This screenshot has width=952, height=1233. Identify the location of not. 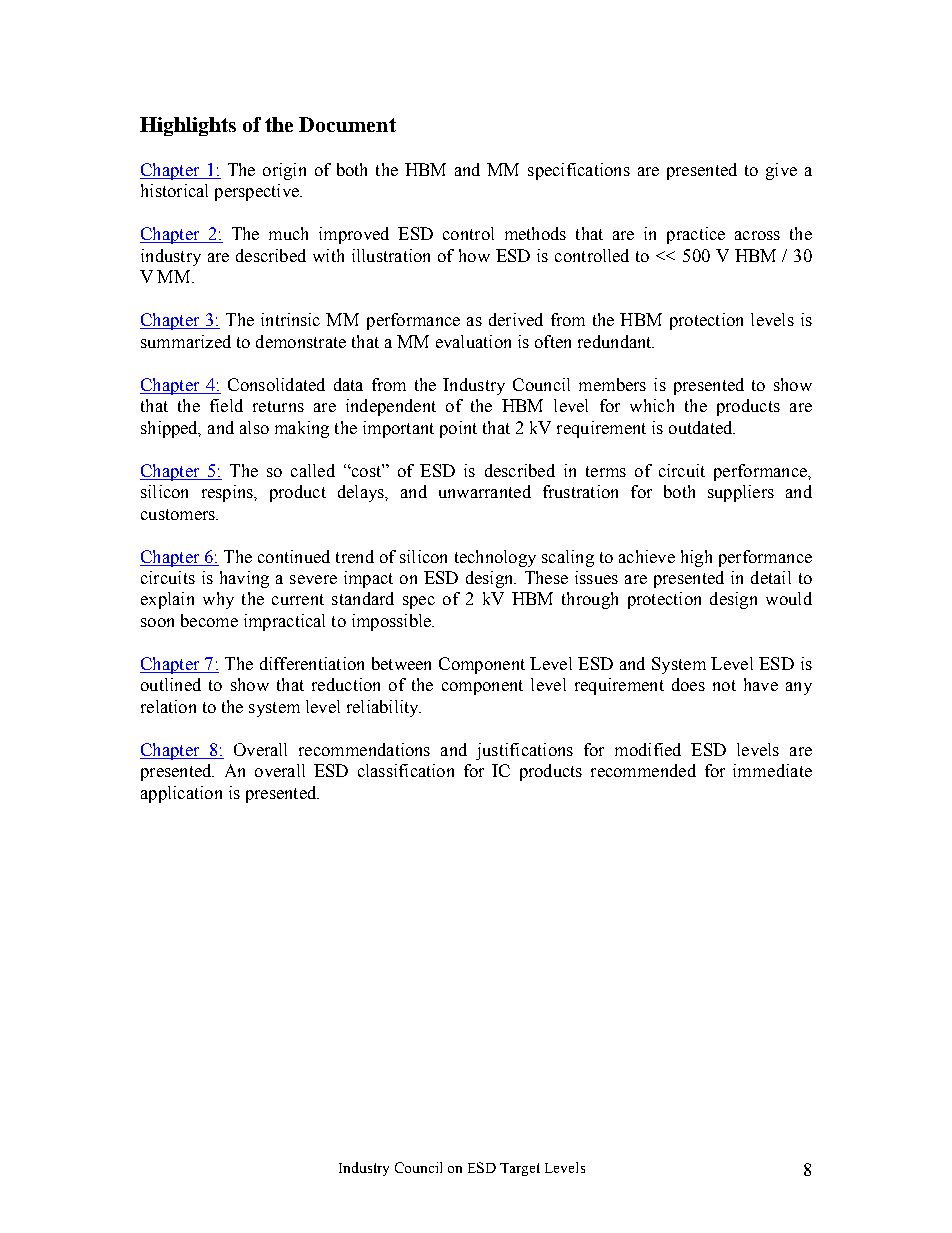
(724, 685).
